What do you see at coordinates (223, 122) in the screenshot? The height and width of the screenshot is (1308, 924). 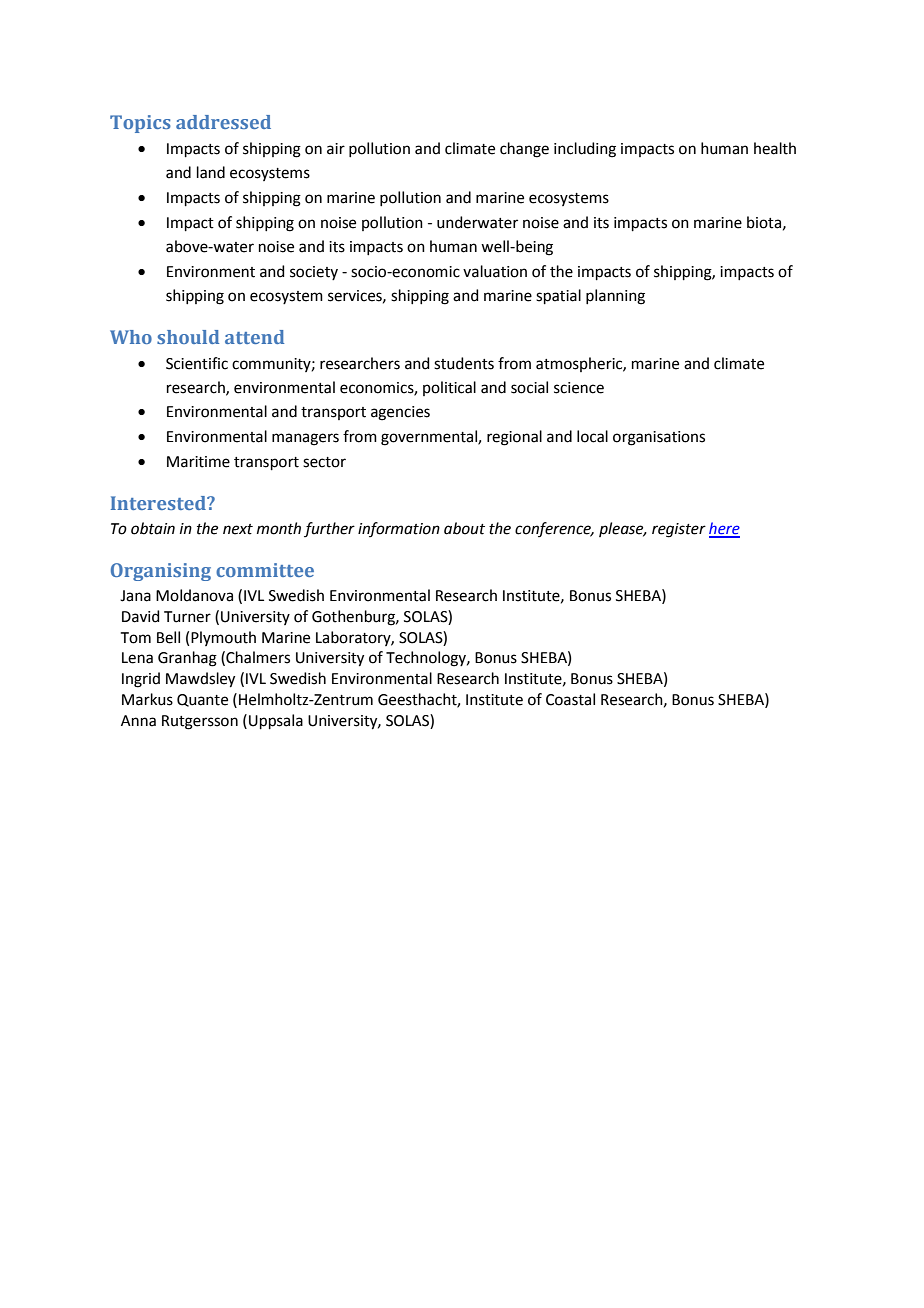 I see `addressed` at bounding box center [223, 122].
